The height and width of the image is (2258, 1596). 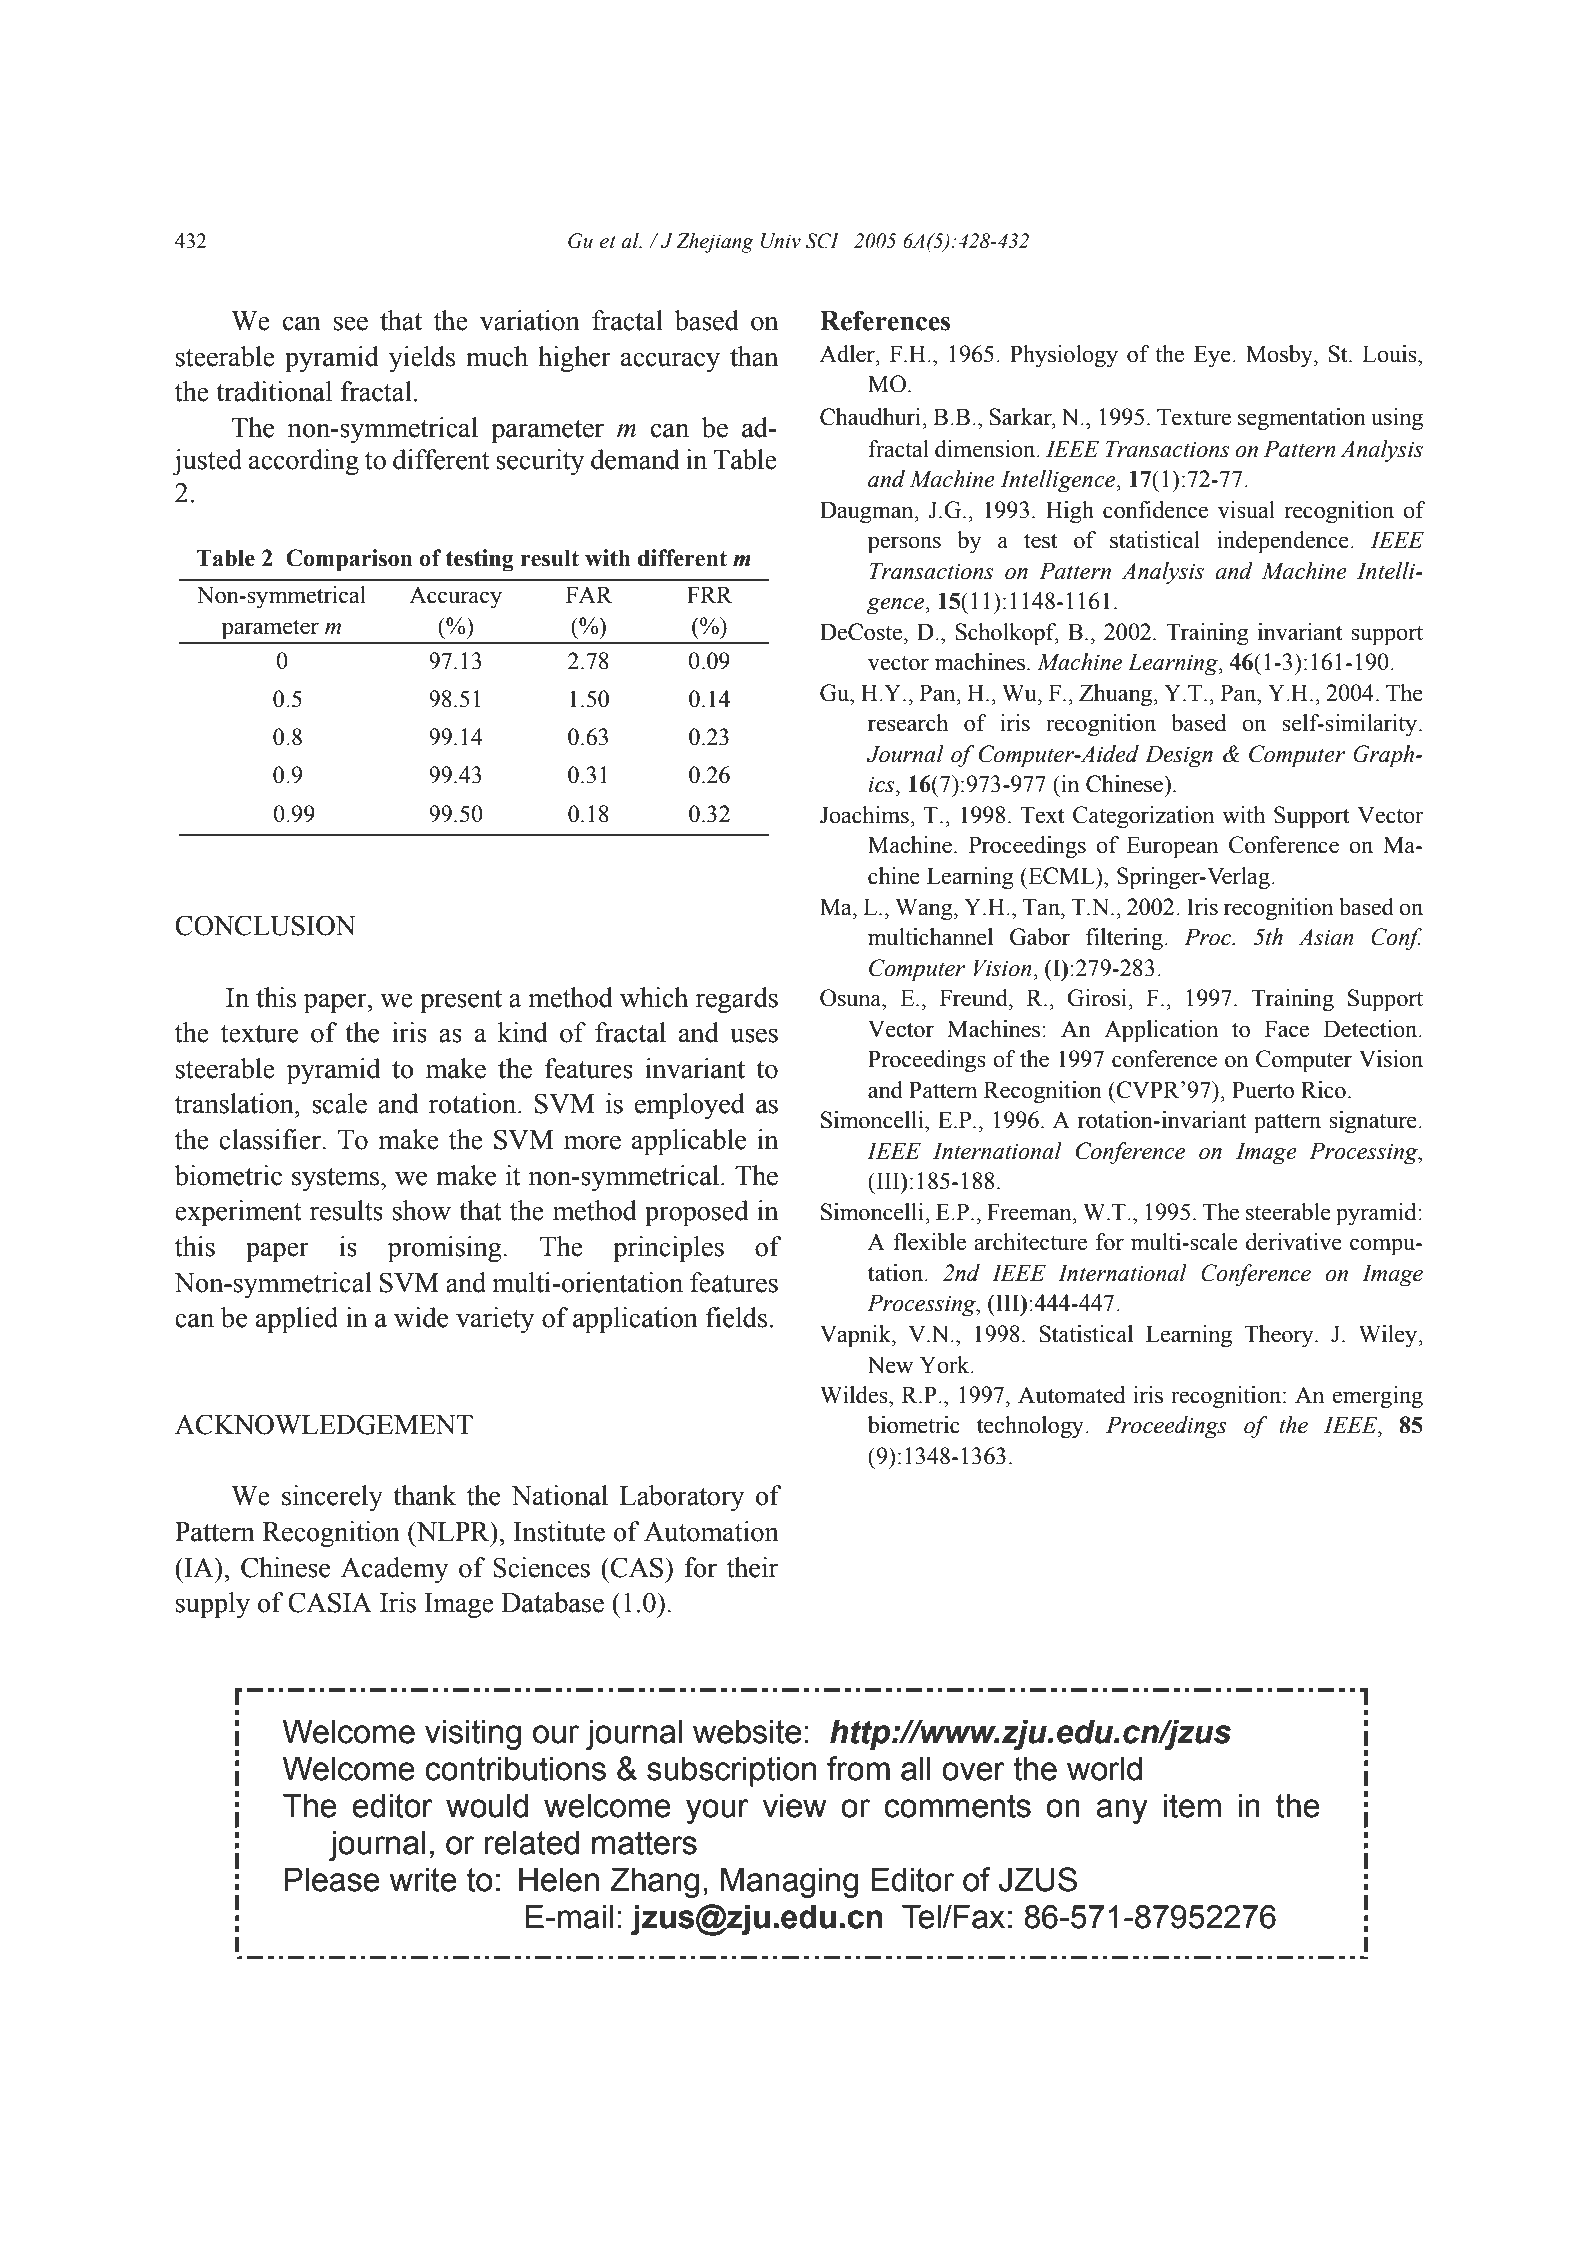 I want to click on Design, so click(x=1179, y=756).
